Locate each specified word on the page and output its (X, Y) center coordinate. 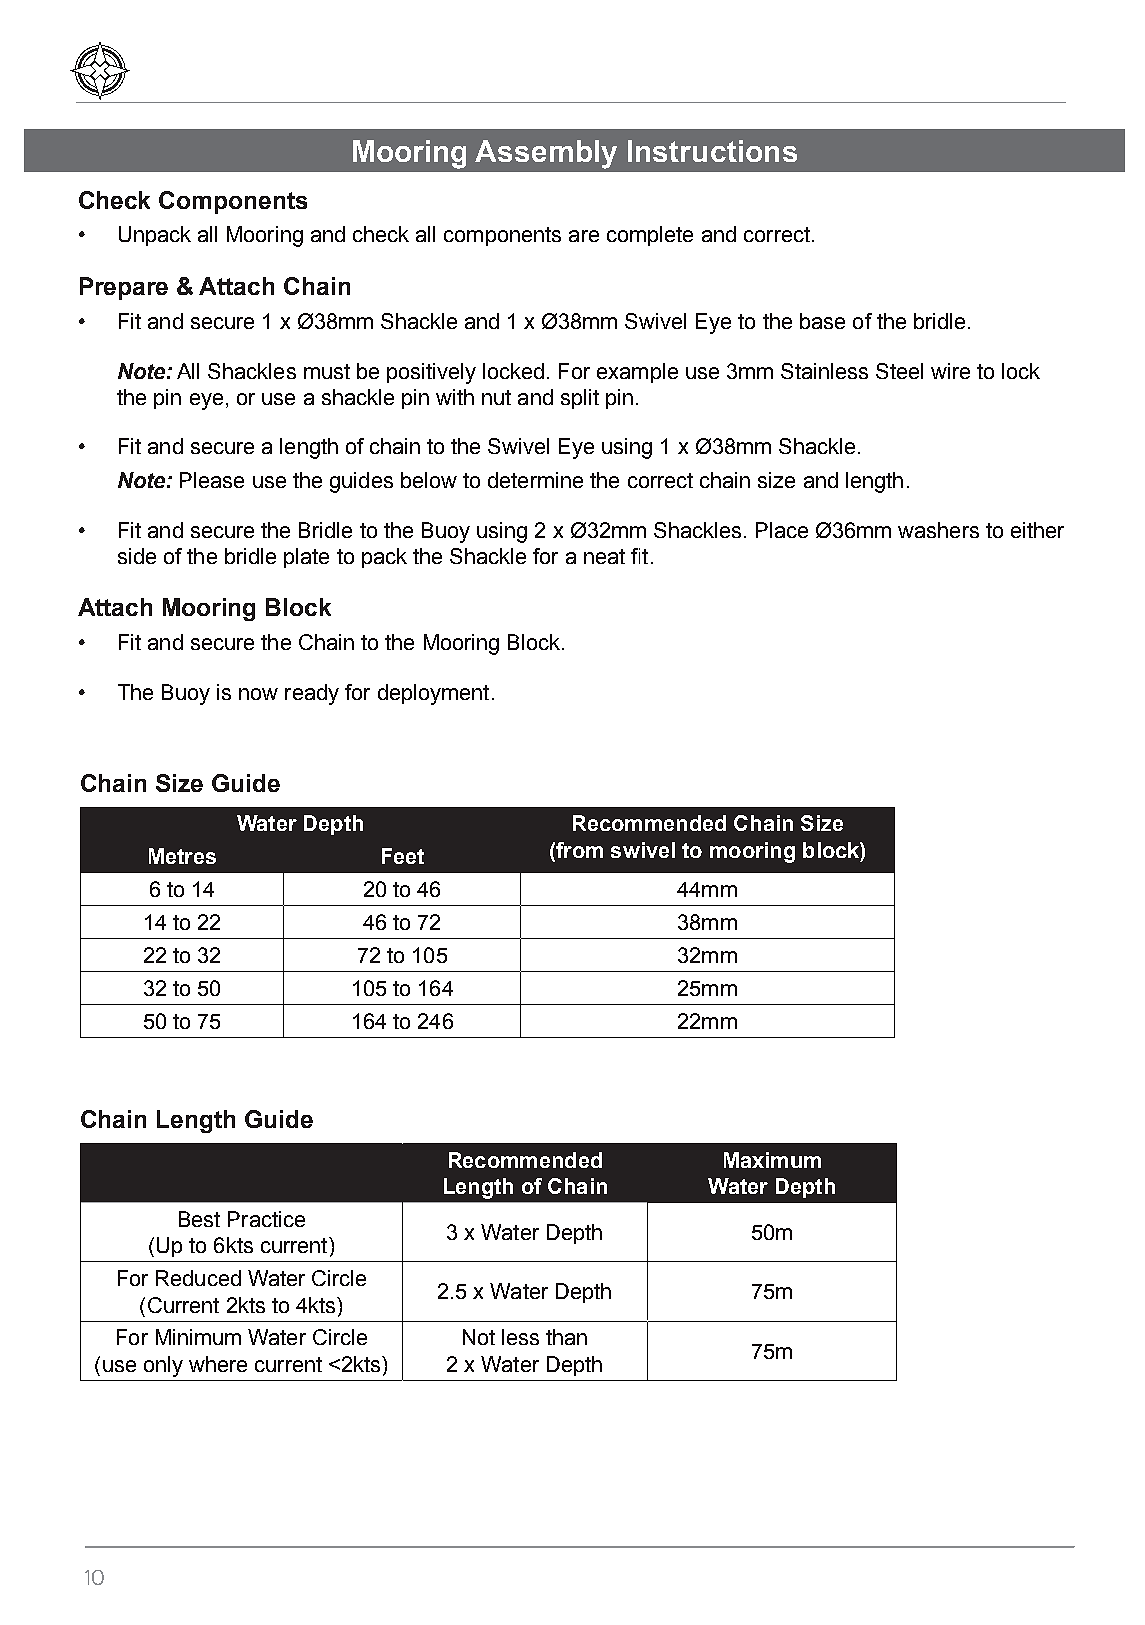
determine (535, 480)
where (218, 1364)
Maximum (772, 1160)
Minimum (198, 1337)
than (566, 1337)
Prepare (124, 288)
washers (938, 530)
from (578, 850)
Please (212, 480)
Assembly (546, 154)
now (258, 694)
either (1037, 530)
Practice (266, 1219)
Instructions (712, 151)
